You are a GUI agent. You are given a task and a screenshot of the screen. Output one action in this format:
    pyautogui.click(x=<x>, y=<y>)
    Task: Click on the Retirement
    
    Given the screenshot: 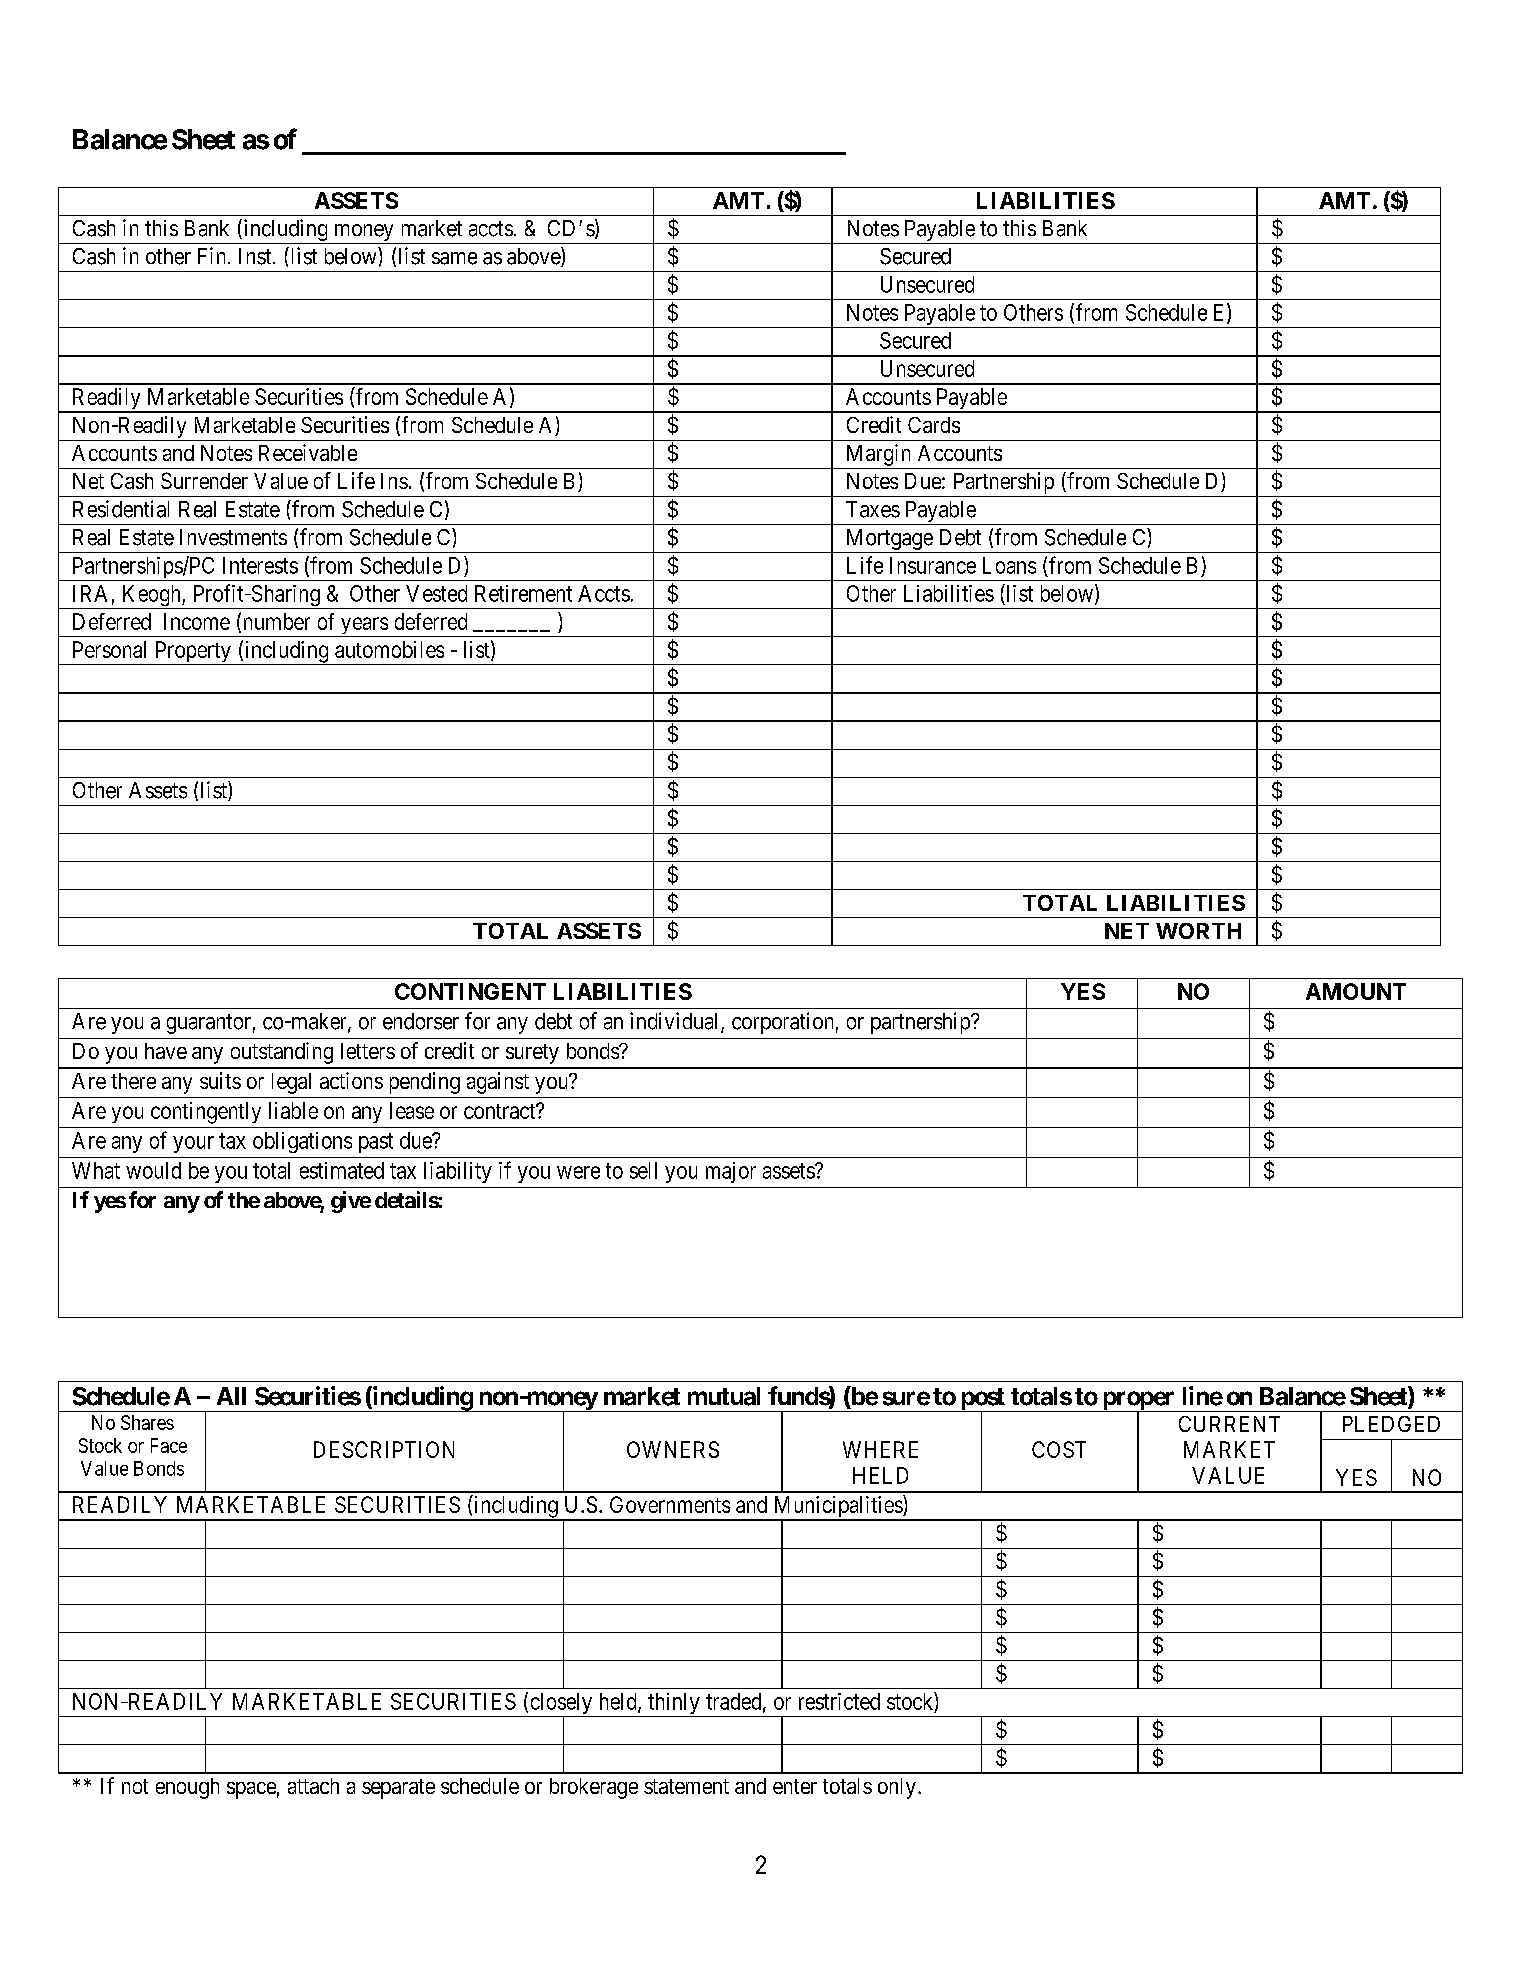 What is the action you would take?
    pyautogui.click(x=523, y=593)
